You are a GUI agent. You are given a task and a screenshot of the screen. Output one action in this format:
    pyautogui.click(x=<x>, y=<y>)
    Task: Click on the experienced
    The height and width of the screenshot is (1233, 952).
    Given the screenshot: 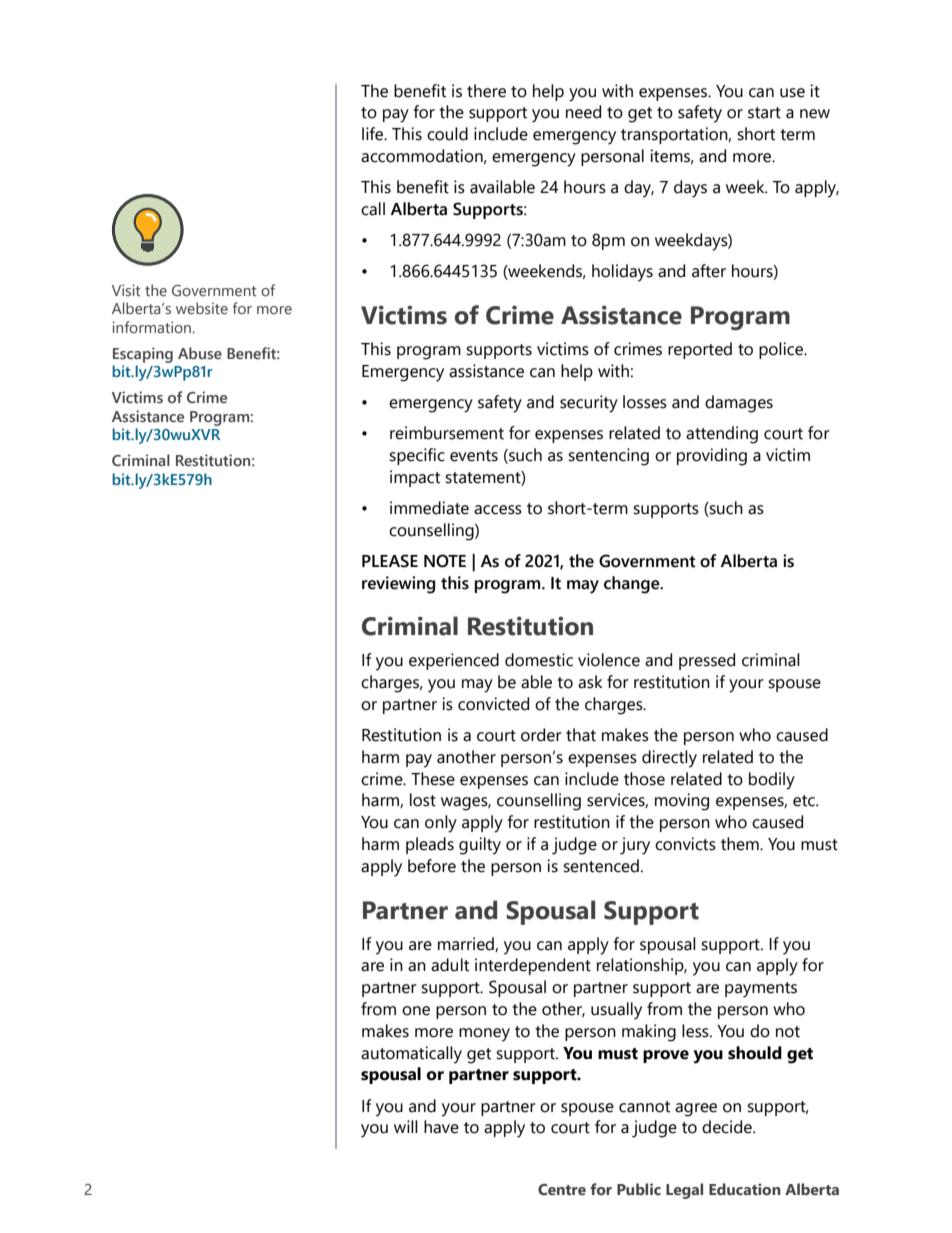 What is the action you would take?
    pyautogui.click(x=454, y=661)
